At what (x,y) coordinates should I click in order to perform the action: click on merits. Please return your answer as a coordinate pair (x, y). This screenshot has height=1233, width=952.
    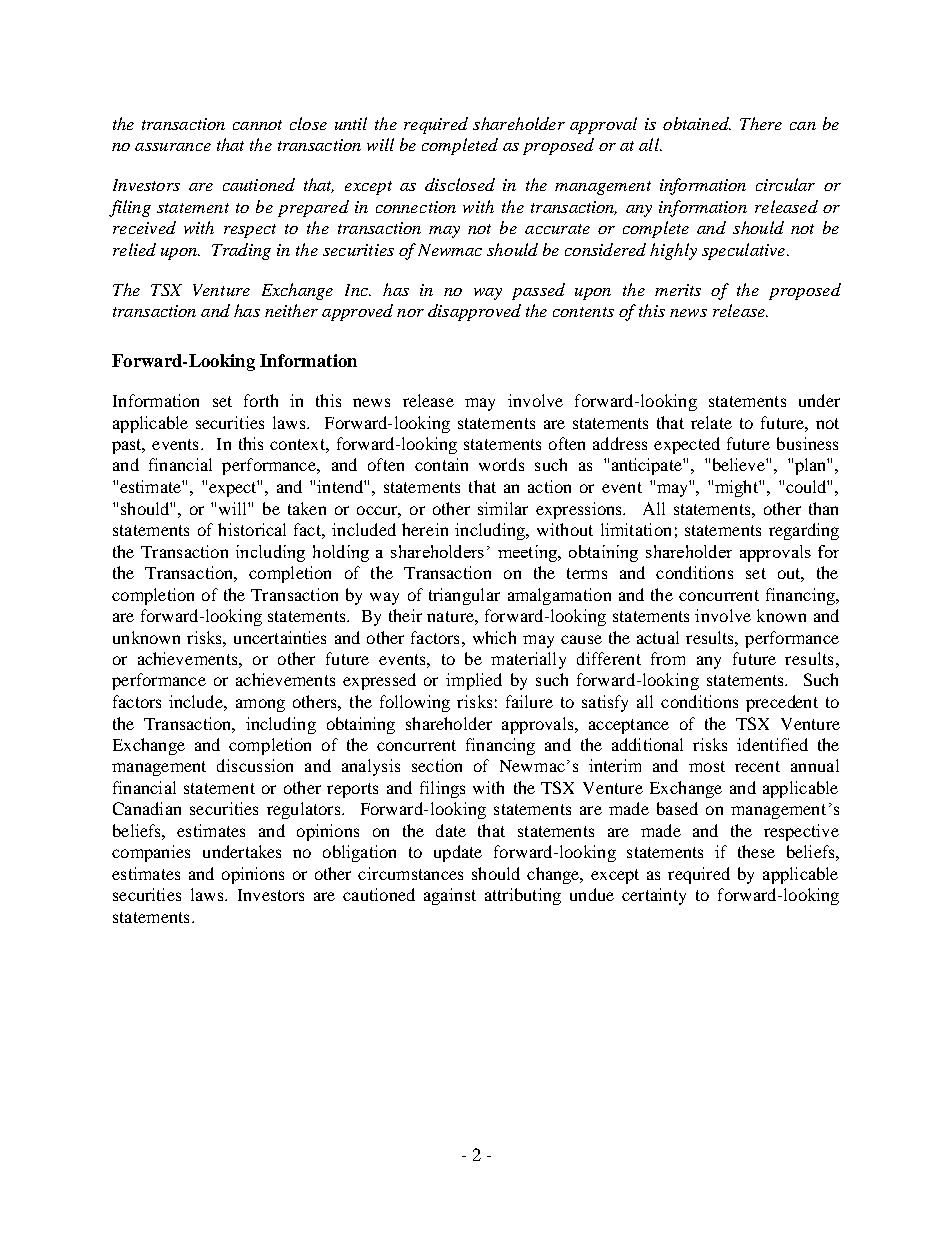
    Looking at the image, I should click on (678, 290).
